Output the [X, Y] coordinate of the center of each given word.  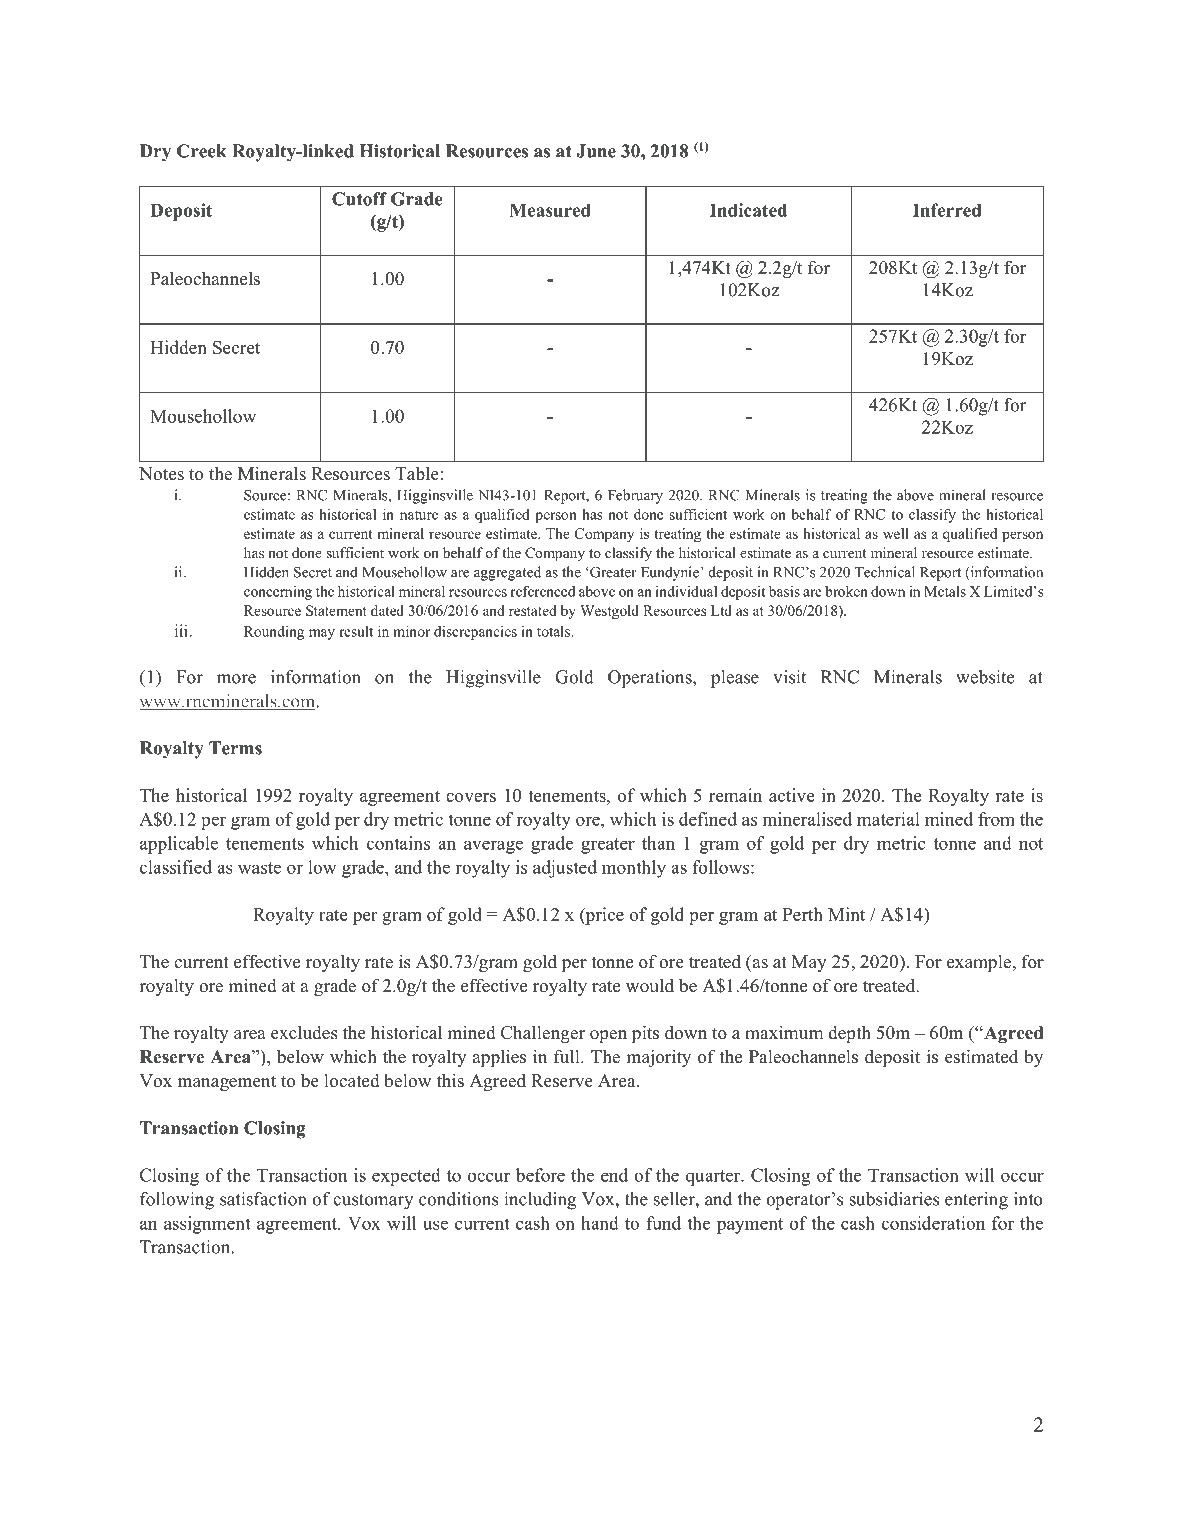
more [236, 679]
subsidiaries [894, 1199]
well [896, 533]
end [614, 1175]
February [635, 496]
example [979, 963]
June [596, 151]
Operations [651, 679]
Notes [161, 474]
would [650, 985]
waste [259, 868]
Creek [202, 151]
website [985, 677]
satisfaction [263, 1199]
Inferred [947, 210]
